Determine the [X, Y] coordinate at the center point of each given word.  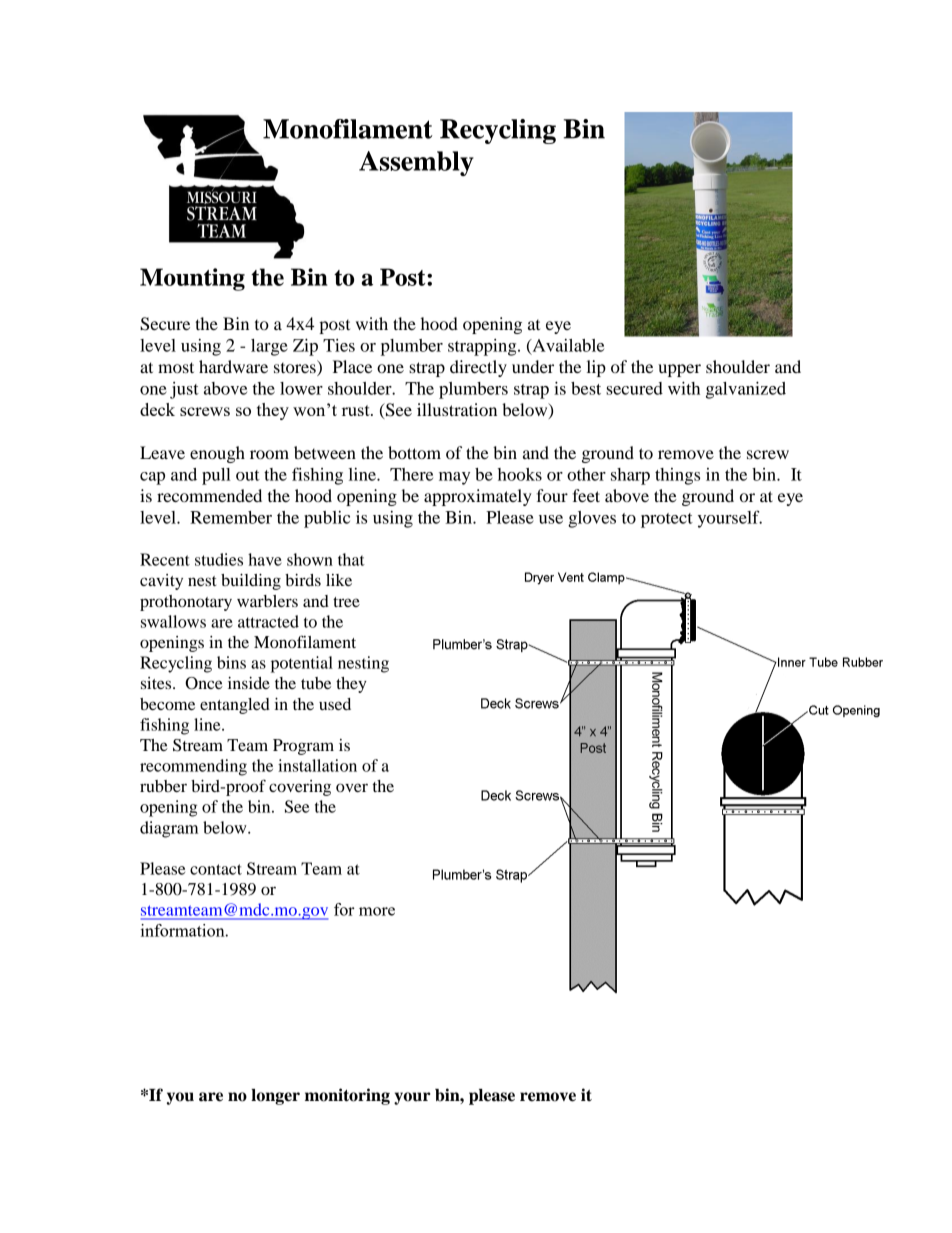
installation [317, 765]
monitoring [347, 1096]
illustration [457, 409]
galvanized [746, 390]
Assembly [416, 163]
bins [231, 662]
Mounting [192, 279]
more [377, 911]
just [184, 390]
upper [679, 370]
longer [275, 1097]
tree [346, 602]
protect [667, 520]
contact [216, 869]
